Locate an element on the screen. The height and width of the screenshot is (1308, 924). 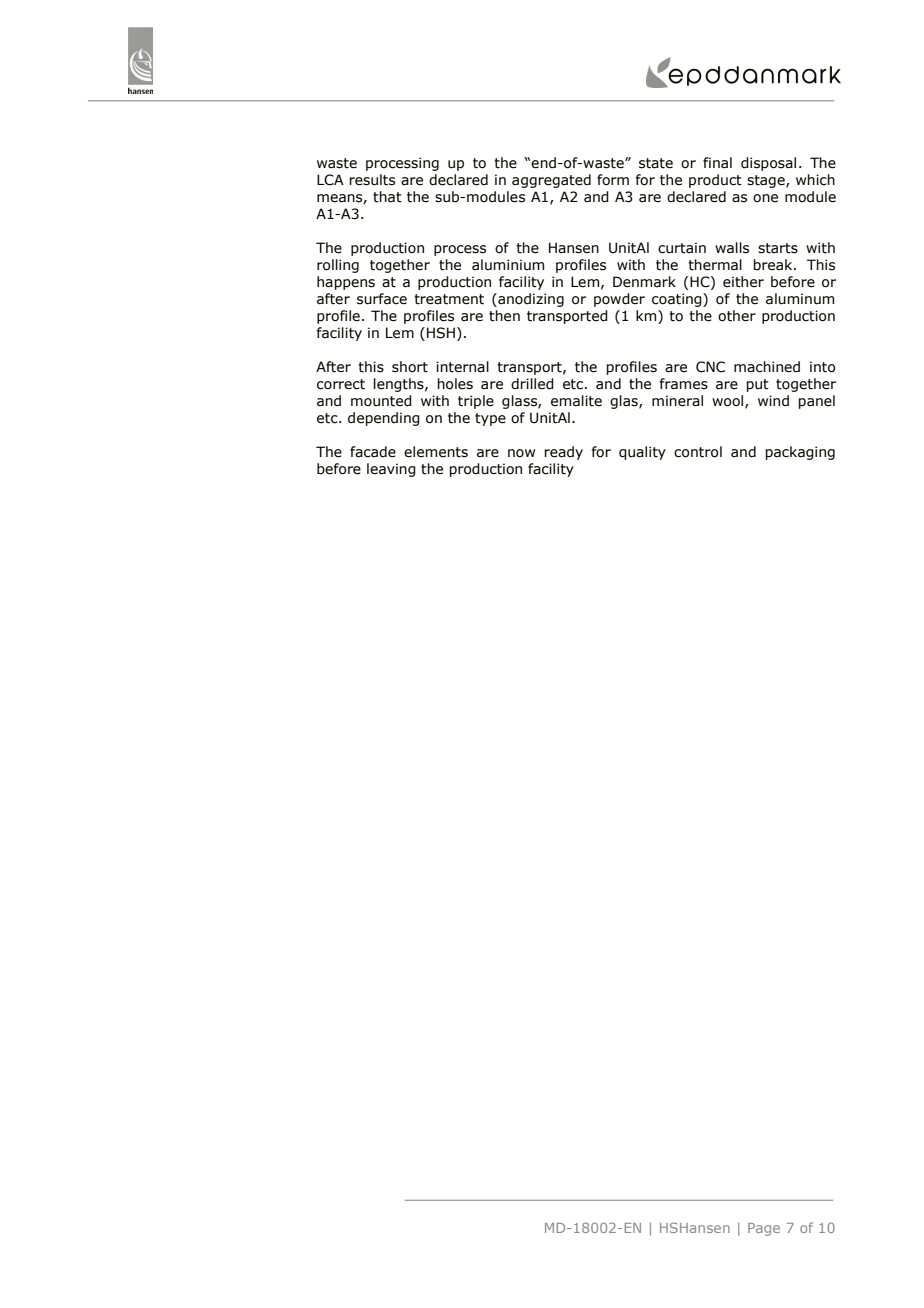
aggregated is located at coordinates (551, 181).
